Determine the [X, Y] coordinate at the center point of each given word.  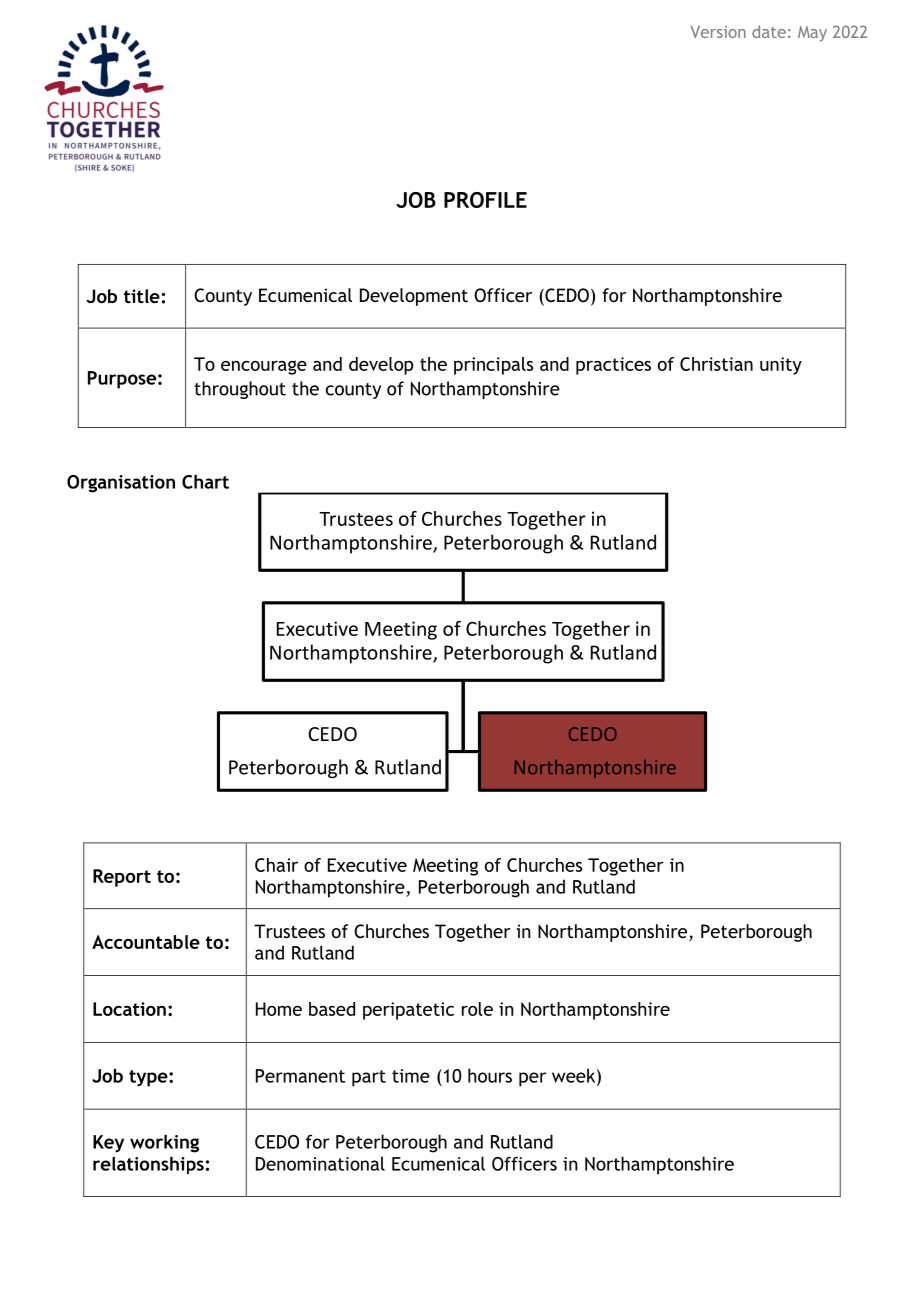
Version [718, 32]
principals [493, 366]
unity [781, 366]
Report [122, 878]
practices [613, 366]
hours [490, 1075]
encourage [264, 367]
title [142, 296]
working [164, 1143]
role [477, 1009]
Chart [205, 481]
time [411, 1076]
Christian [716, 364]
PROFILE [485, 200]
